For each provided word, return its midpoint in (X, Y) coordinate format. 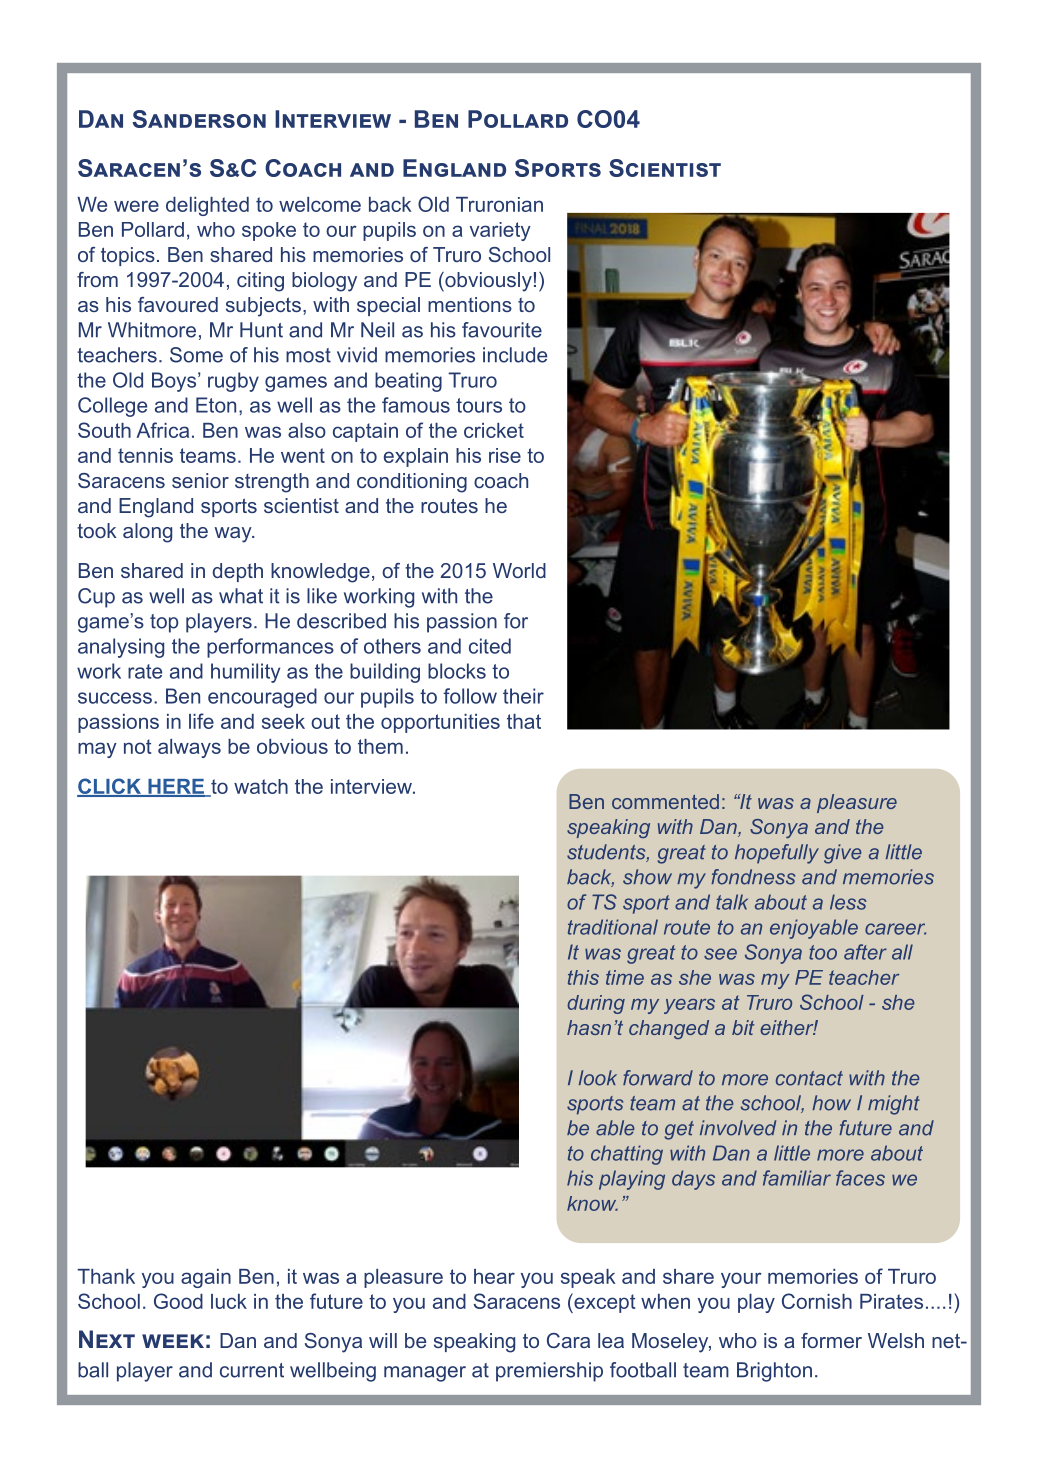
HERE (176, 787)
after (865, 952)
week (173, 1341)
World (519, 570)
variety (500, 231)
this (583, 977)
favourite (502, 330)
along (147, 533)
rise (505, 455)
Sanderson (199, 119)
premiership (549, 1372)
